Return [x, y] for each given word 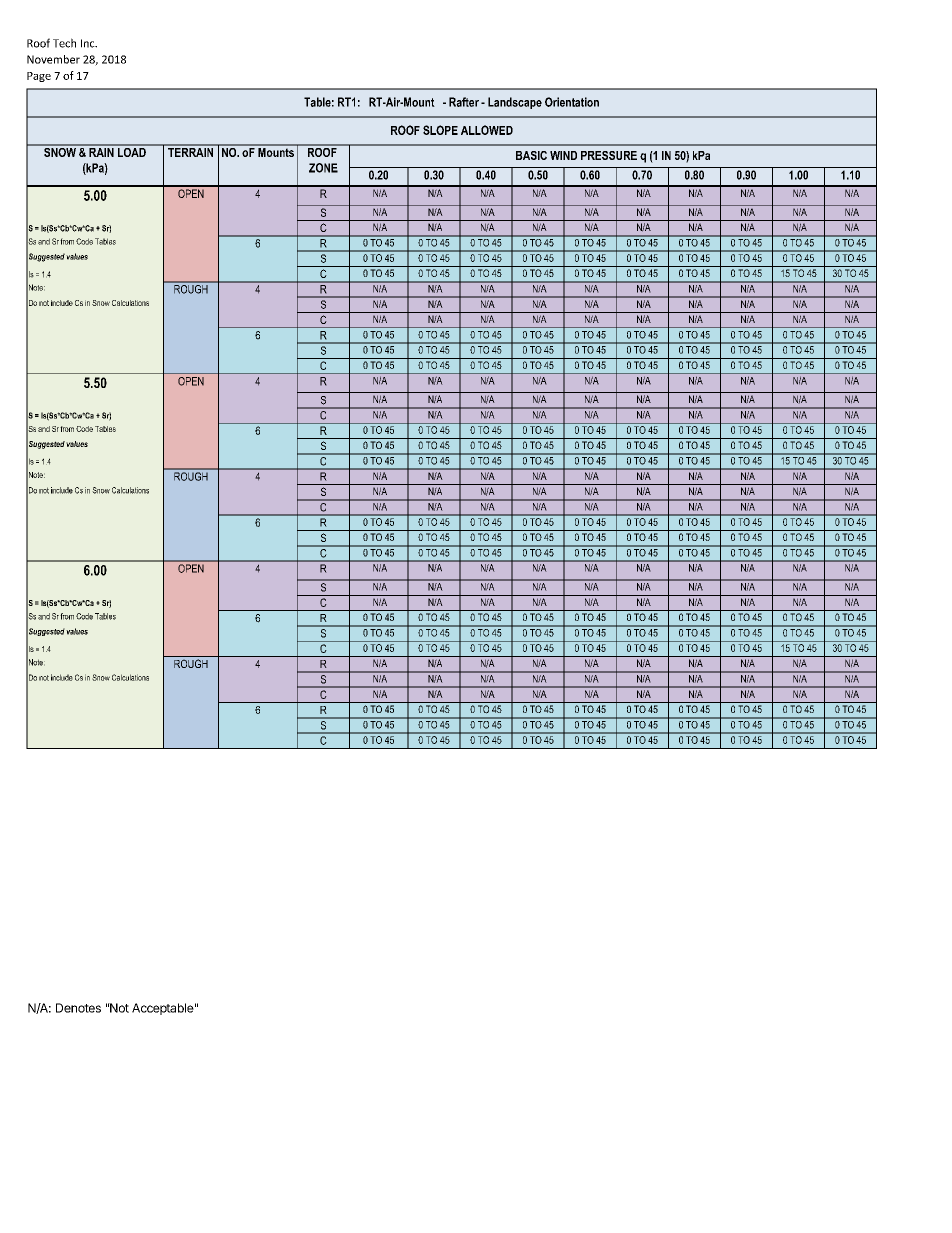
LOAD [131, 151]
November [53, 59]
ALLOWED [487, 130]
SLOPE [440, 130]
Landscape [515, 103]
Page [39, 77]
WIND [563, 155]
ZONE [323, 168]
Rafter [464, 102]
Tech [64, 43]
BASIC [531, 155]
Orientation [572, 102]
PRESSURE [609, 155]
